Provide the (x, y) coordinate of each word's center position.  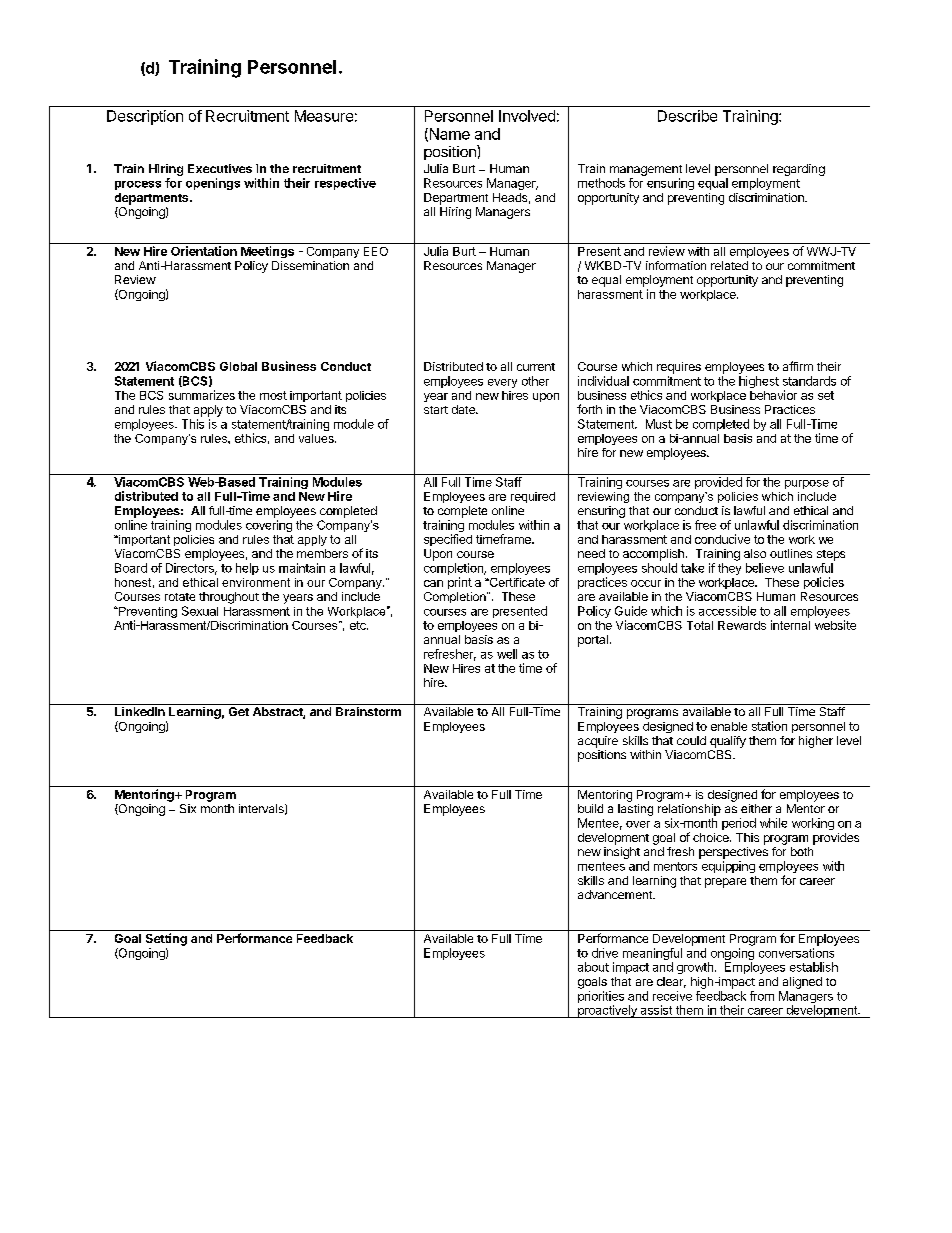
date (464, 409)
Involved (527, 116)
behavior (773, 395)
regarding (799, 170)
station (769, 726)
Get (239, 711)
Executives (220, 168)
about (593, 967)
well (507, 654)
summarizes (202, 395)
